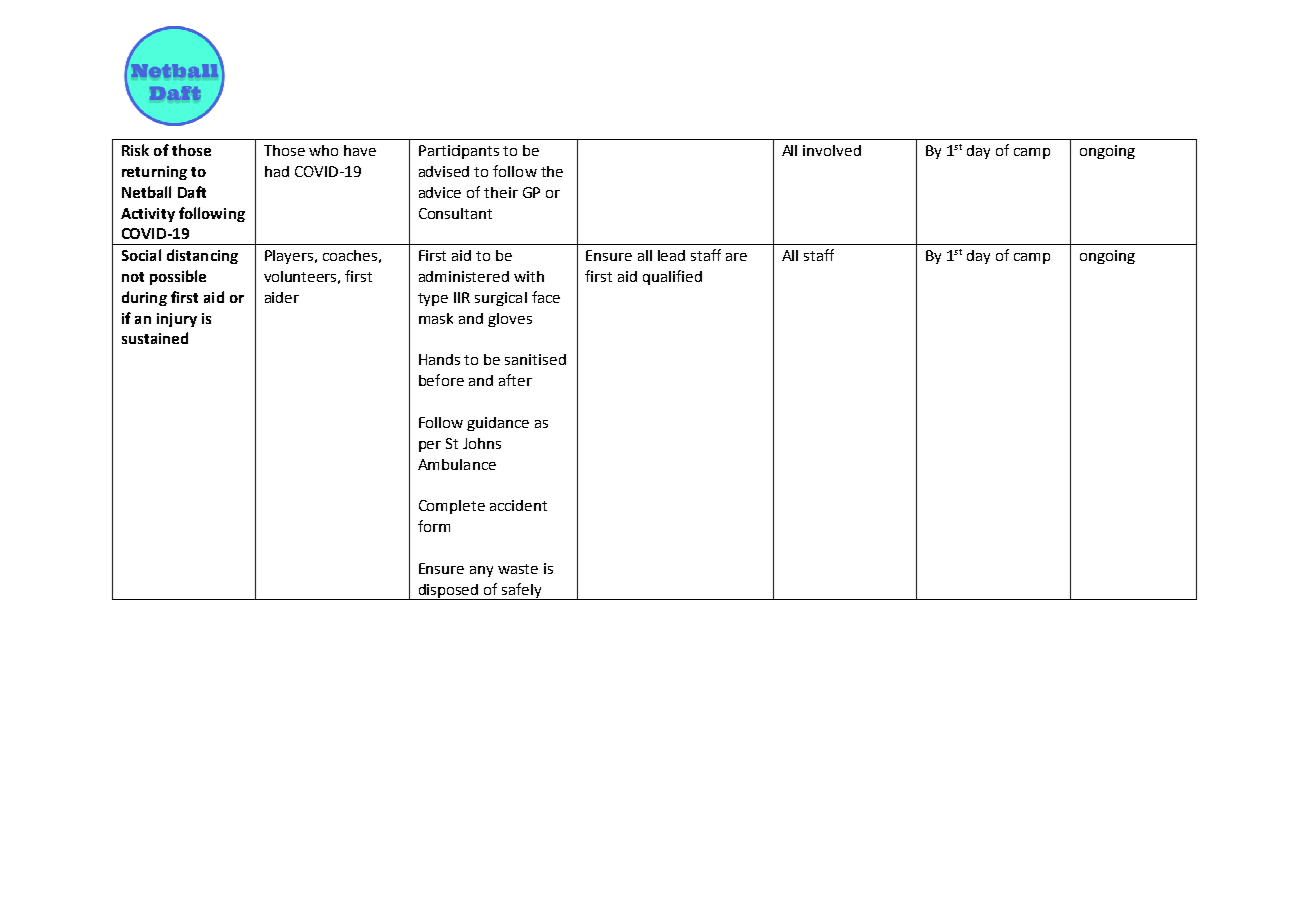 Image resolution: width=1309 pixels, height=924 pixels. I want to click on per, so click(430, 446).
